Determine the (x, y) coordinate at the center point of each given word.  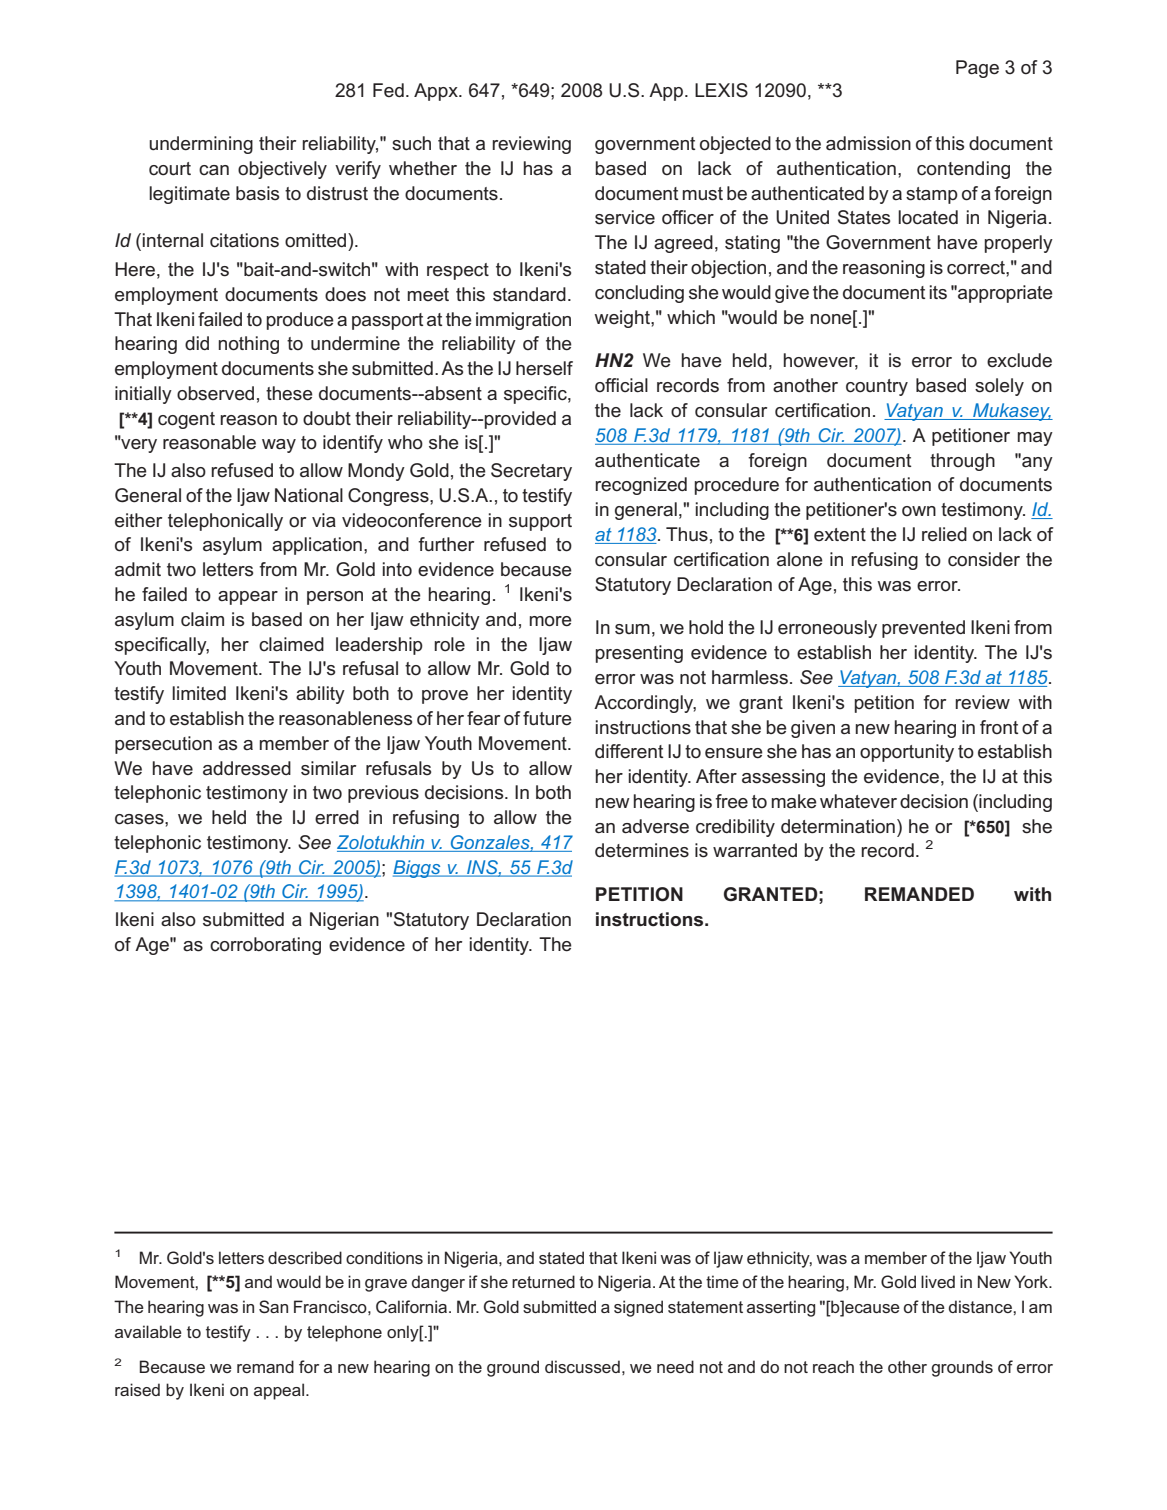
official (621, 385)
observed (215, 393)
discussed (582, 1366)
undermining (201, 145)
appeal (279, 1391)
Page (977, 69)
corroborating (265, 946)
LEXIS (721, 90)
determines (642, 850)
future (547, 718)
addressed (247, 768)
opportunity (907, 753)
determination (838, 826)
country (877, 387)
